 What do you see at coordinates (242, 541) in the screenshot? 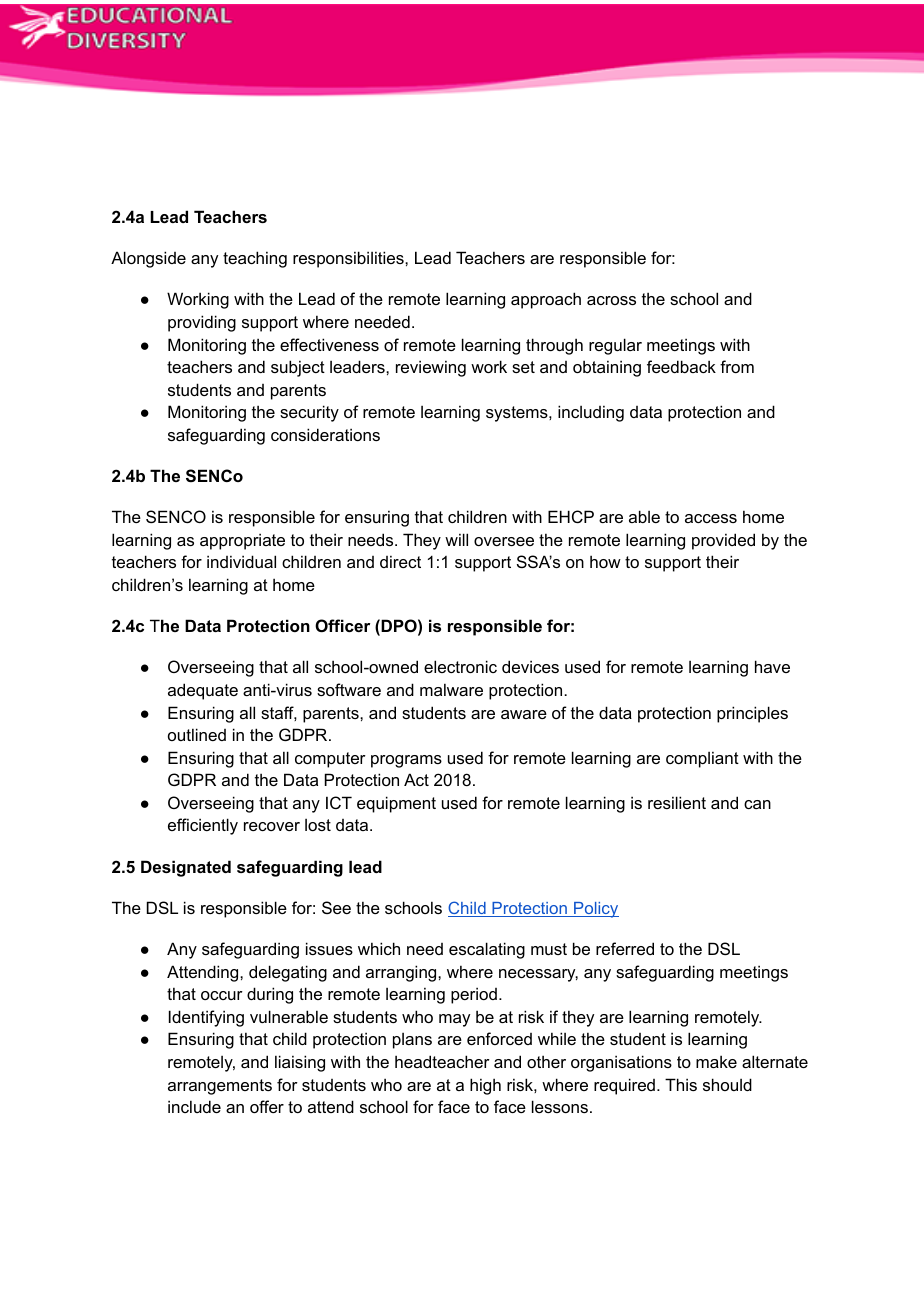
I see `appropriate` at bounding box center [242, 541].
